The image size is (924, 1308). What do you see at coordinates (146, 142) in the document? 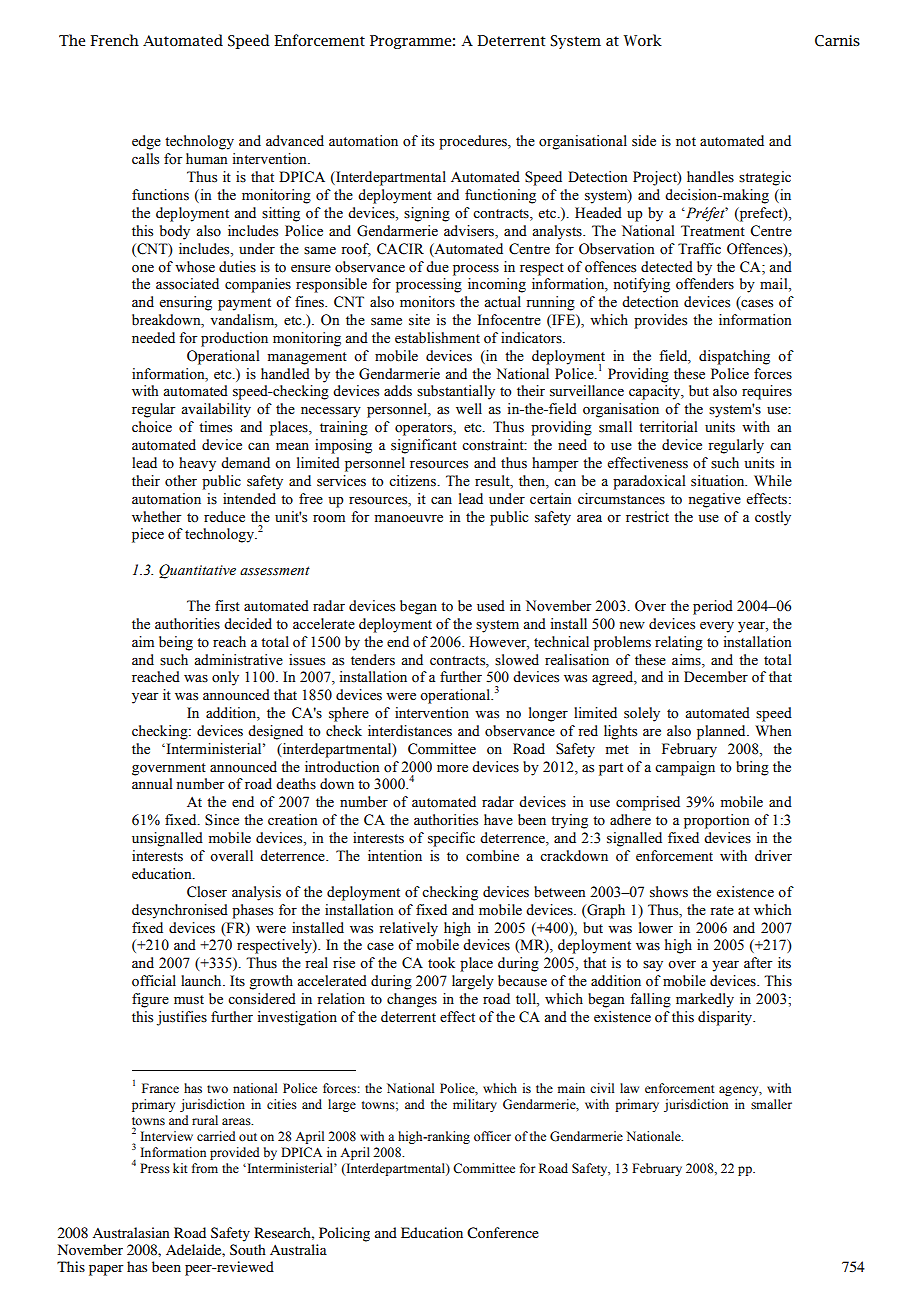
I see `edge` at bounding box center [146, 142].
